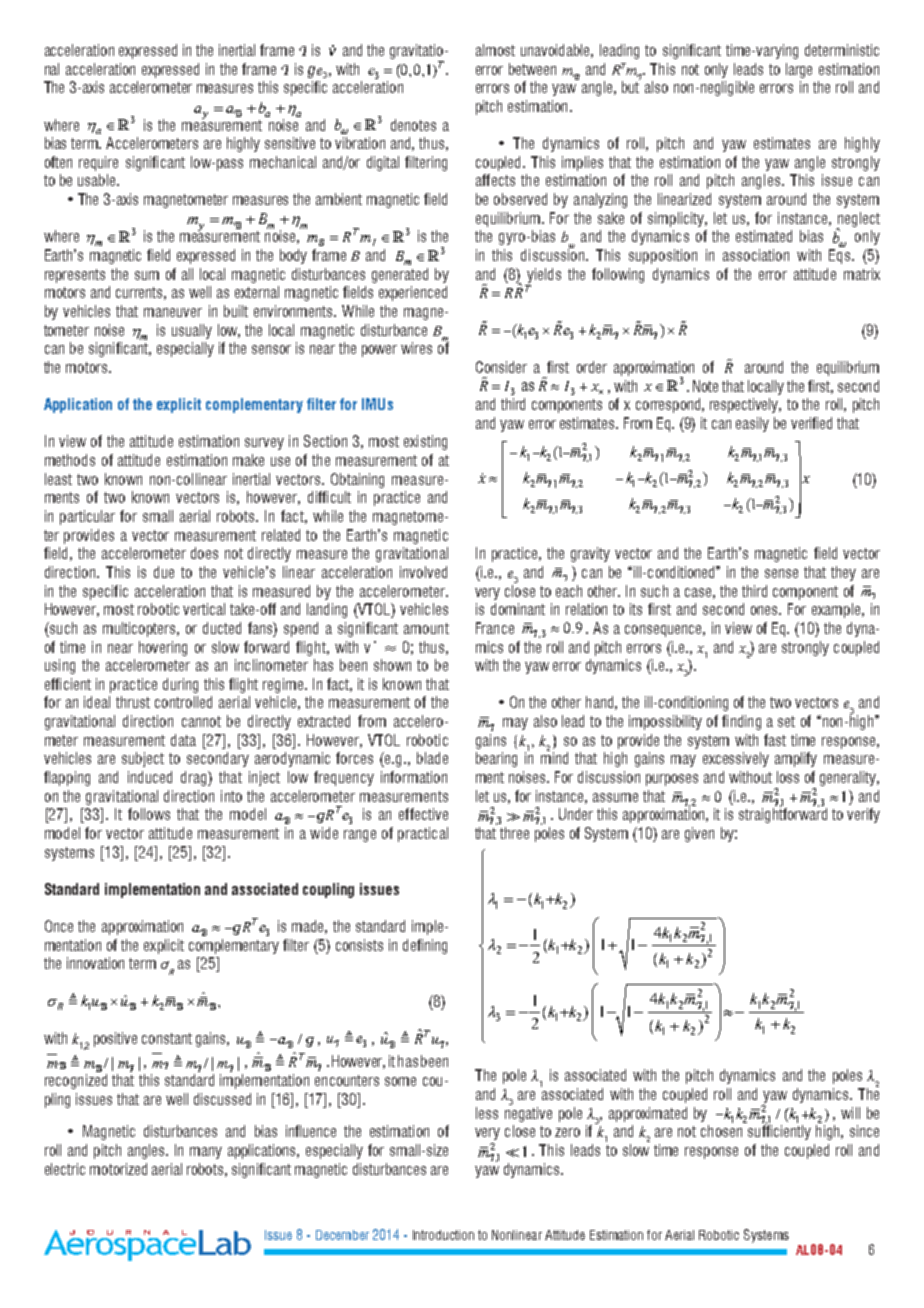 This image has height=1308, width=924. Describe the element at coordinates (423, 834) in the image. I see `practical` at that location.
